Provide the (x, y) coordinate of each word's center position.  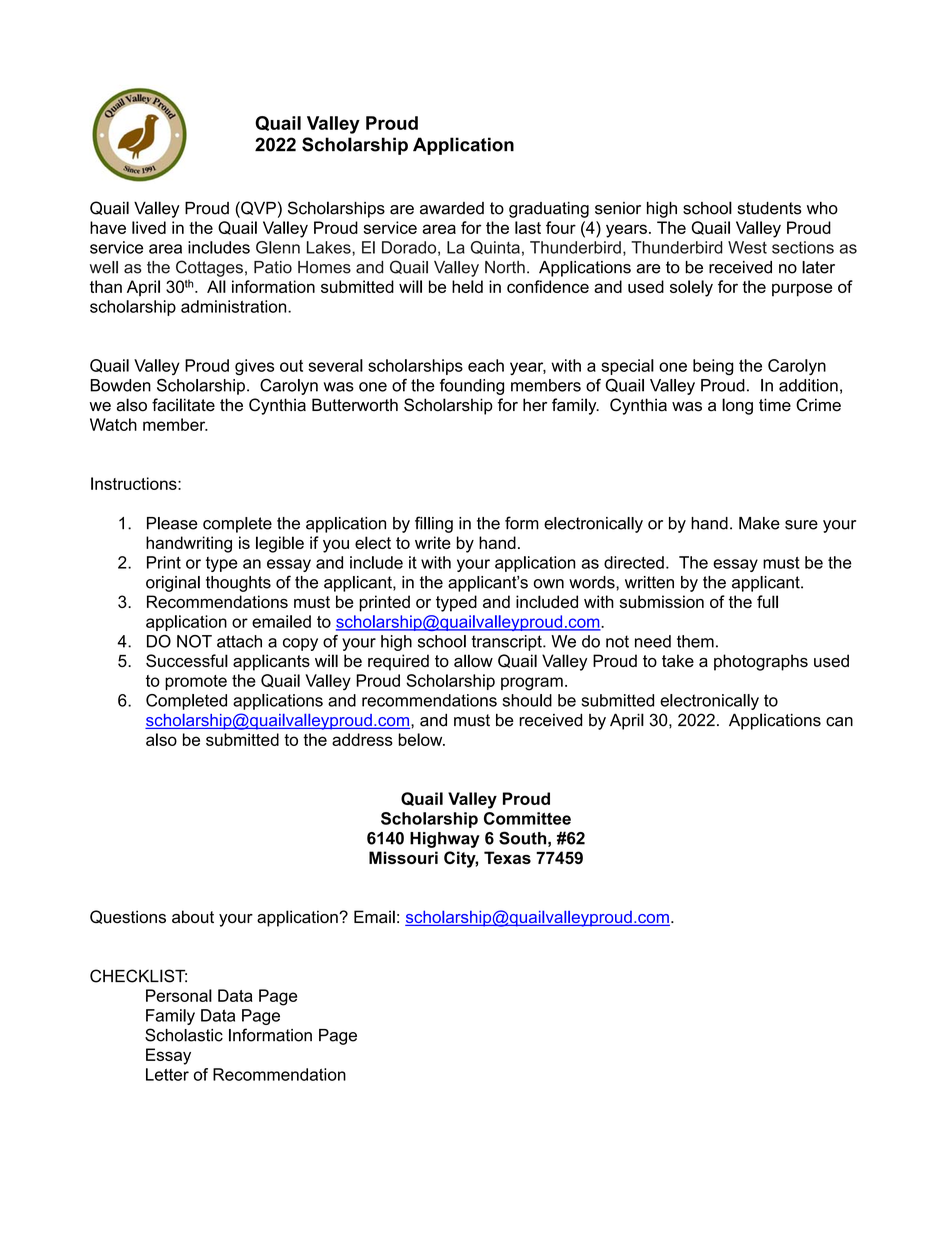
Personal (179, 995)
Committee (527, 818)
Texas (507, 857)
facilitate (183, 405)
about (193, 917)
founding (472, 387)
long (737, 406)
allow (473, 660)
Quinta (495, 247)
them (695, 641)
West (747, 247)
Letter (167, 1074)
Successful (187, 660)
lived (149, 227)
